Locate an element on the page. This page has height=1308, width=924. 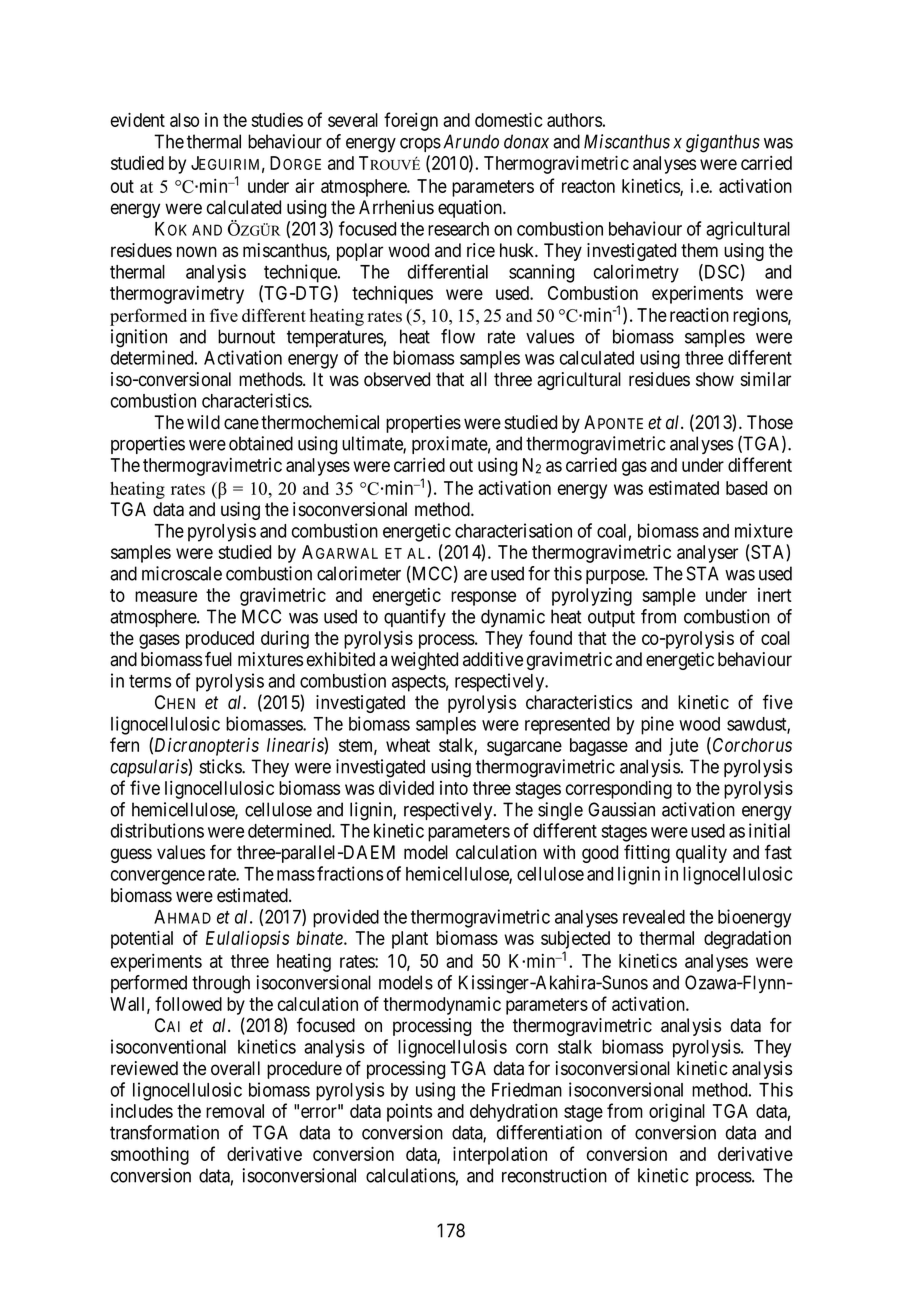
are is located at coordinates (475, 575).
